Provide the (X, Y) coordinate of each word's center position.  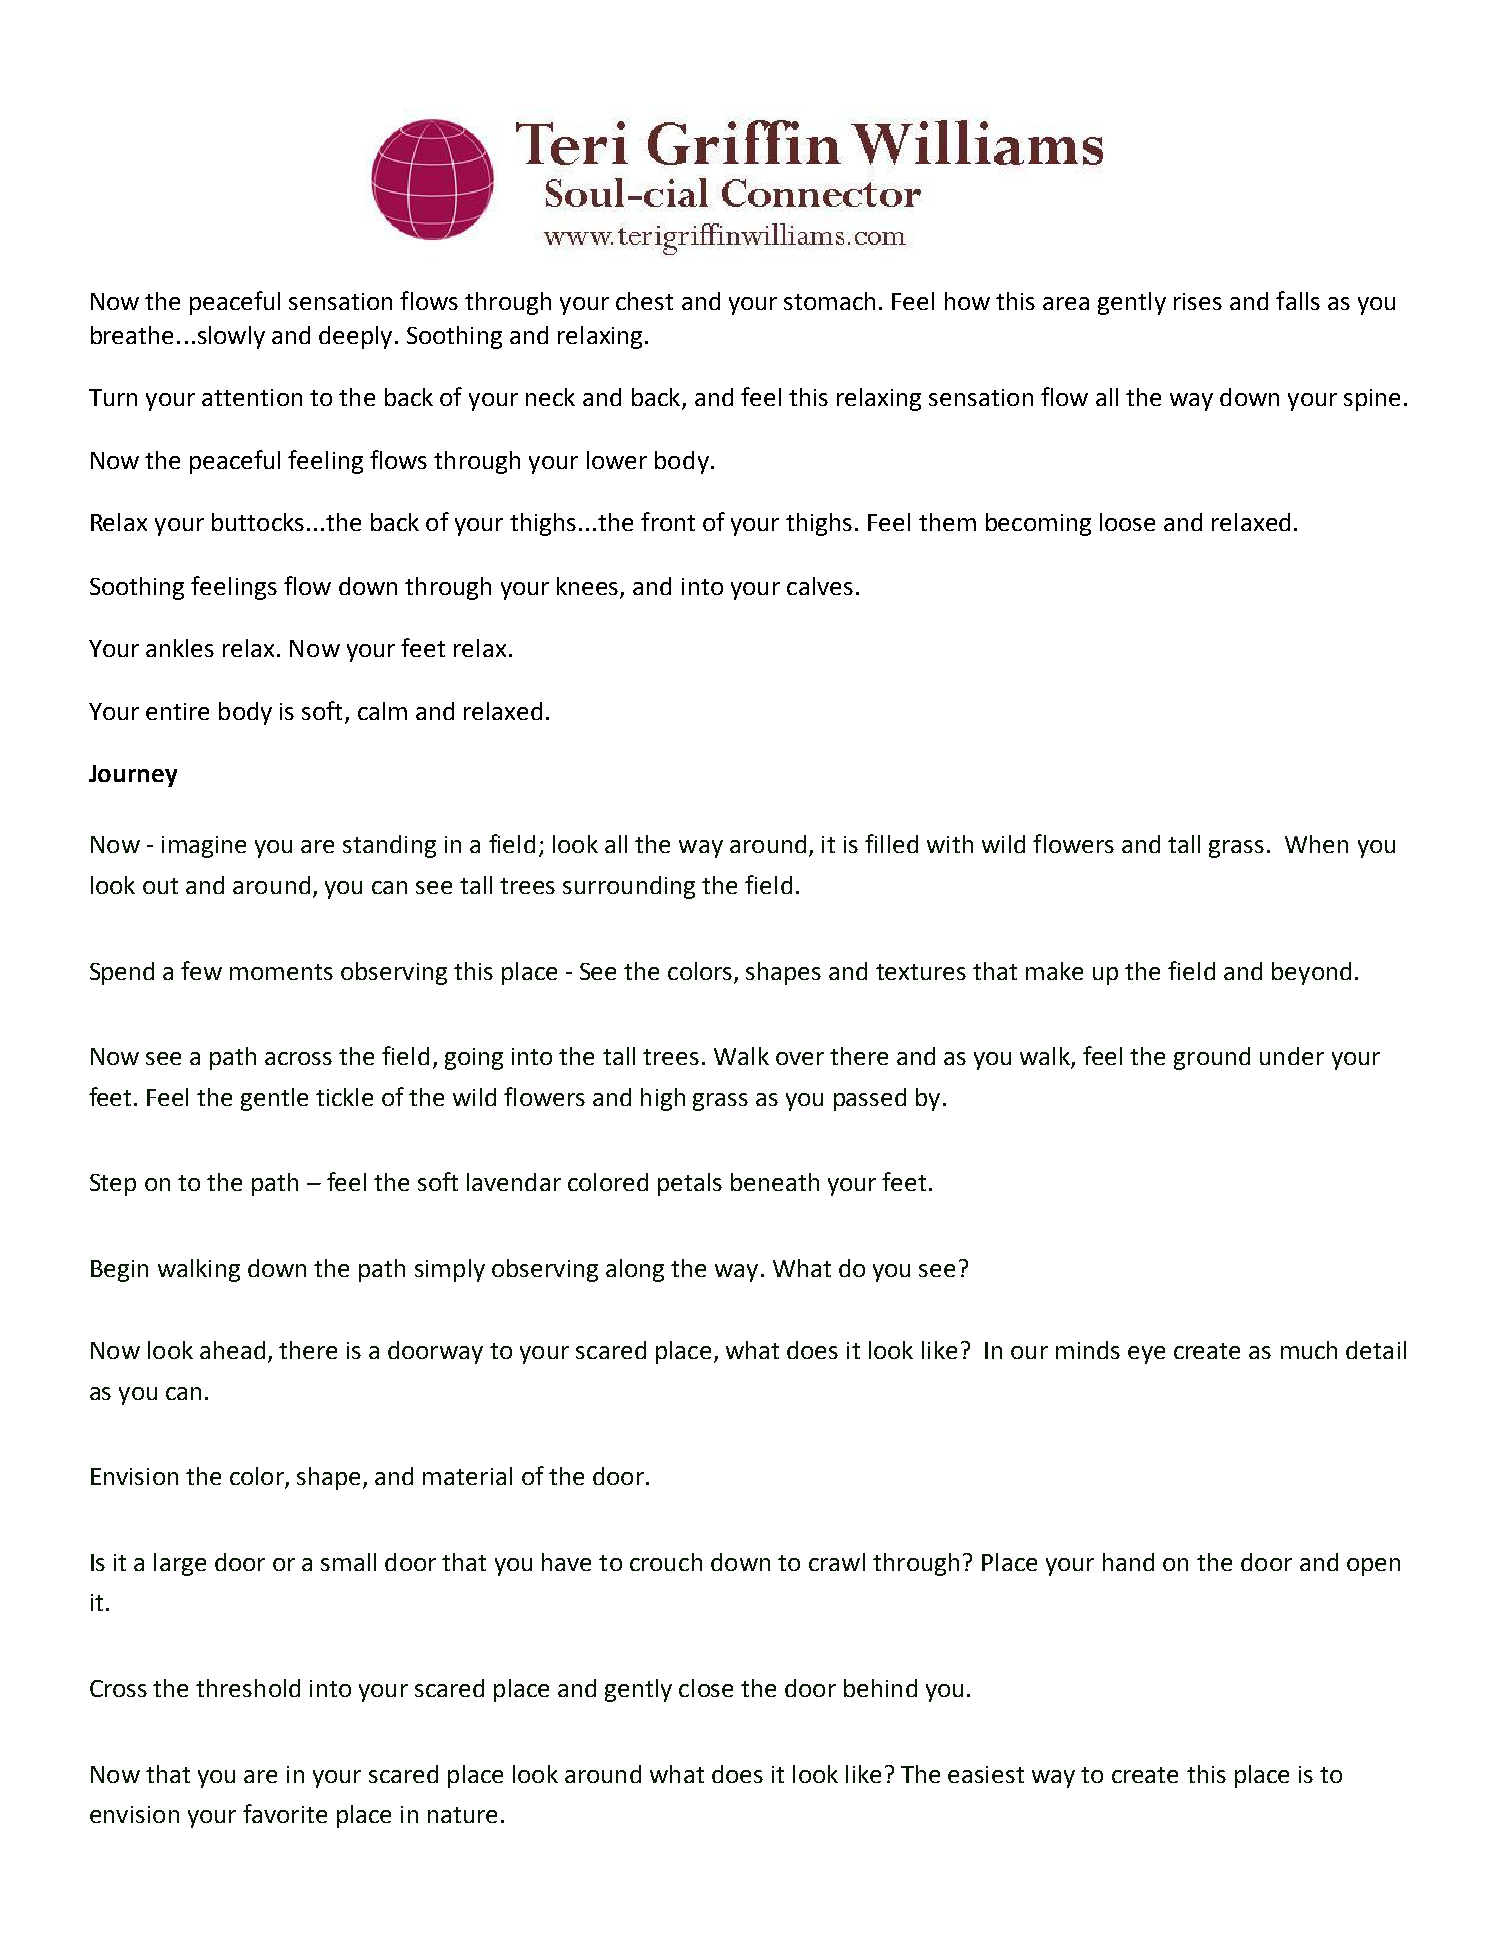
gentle (274, 1099)
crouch (666, 1562)
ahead (232, 1350)
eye (1146, 1355)
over (800, 1058)
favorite (285, 1813)
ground (1212, 1058)
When (1316, 844)
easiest (986, 1774)
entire (177, 711)
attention (252, 397)
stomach (829, 301)
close (706, 1688)
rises (1198, 301)
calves (820, 586)
